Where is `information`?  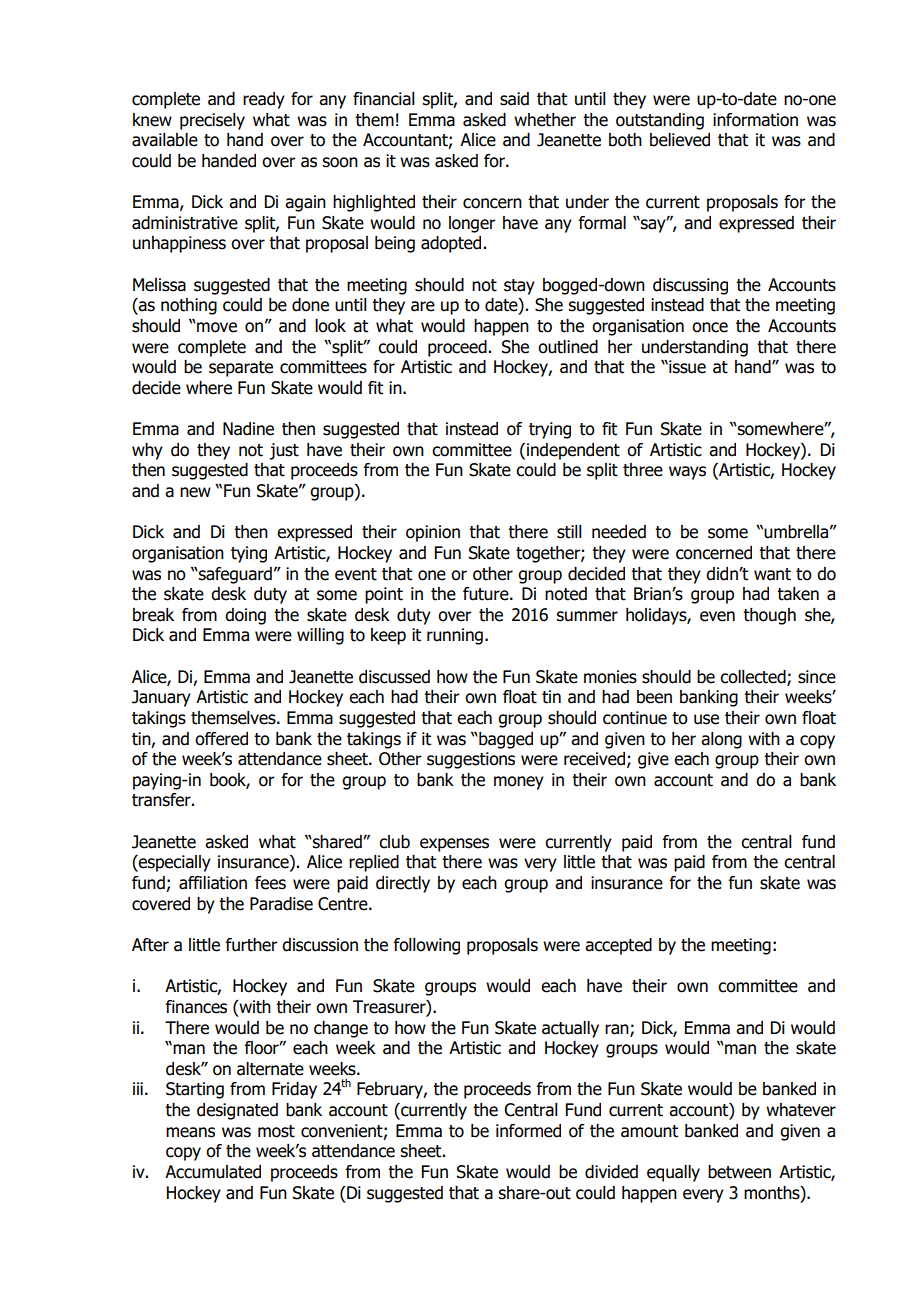
information is located at coordinates (755, 120).
